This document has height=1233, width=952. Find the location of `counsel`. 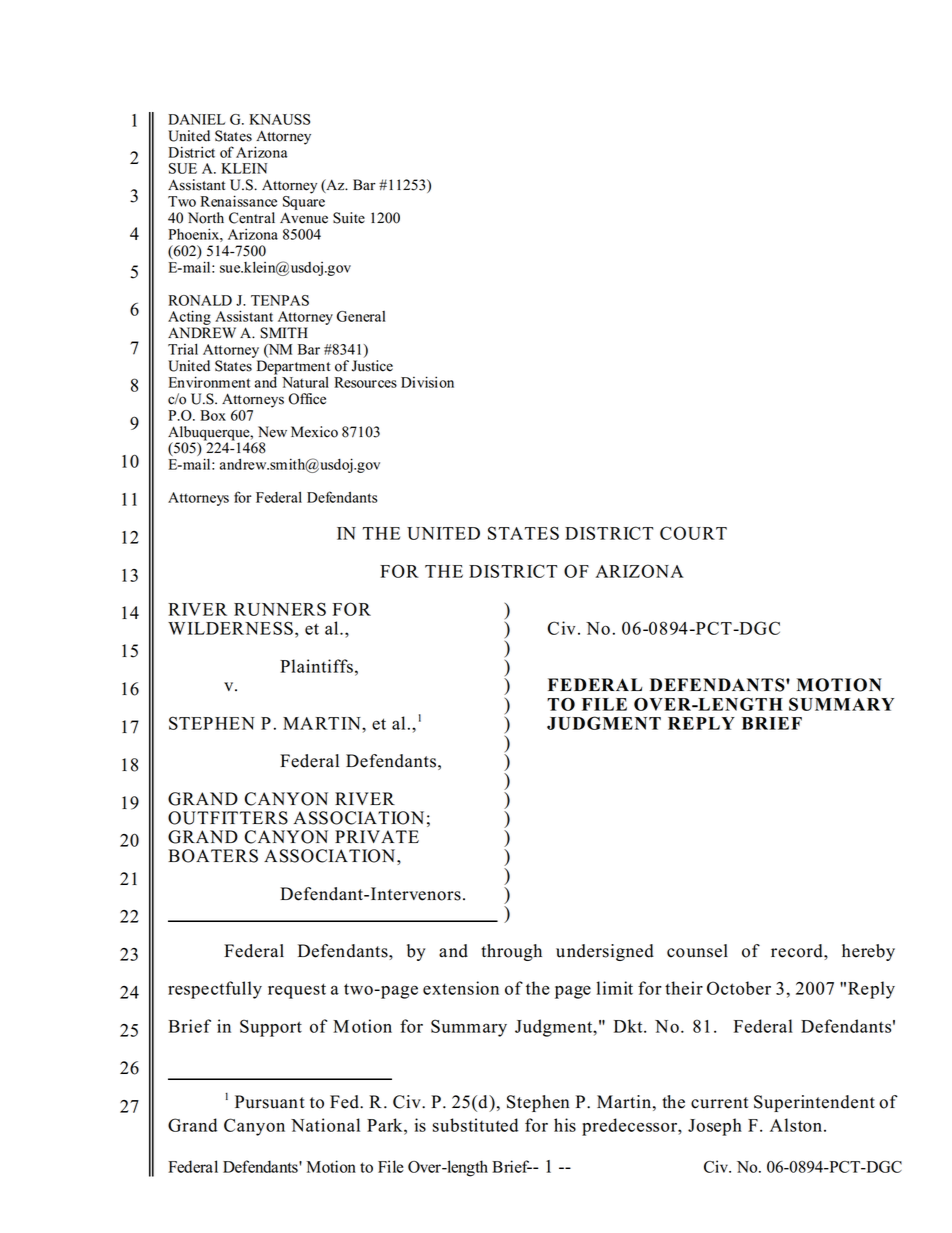

counsel is located at coordinates (697, 951).
